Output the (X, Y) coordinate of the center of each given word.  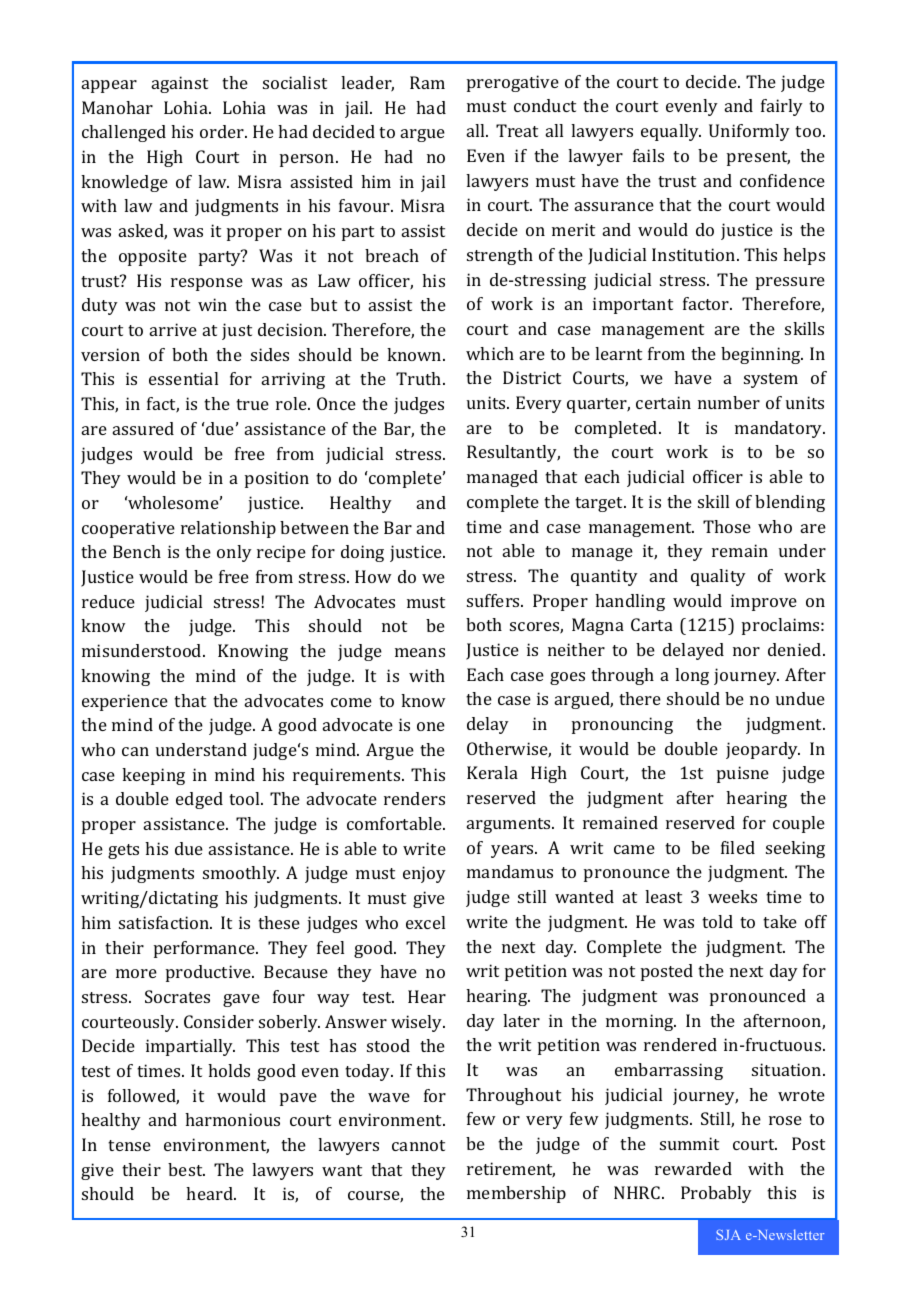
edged (199, 800)
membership (516, 1194)
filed (738, 847)
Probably (716, 1194)
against (180, 84)
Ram (427, 82)
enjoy (424, 874)
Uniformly (749, 132)
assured (143, 428)
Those (727, 526)
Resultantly (513, 453)
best (186, 1169)
